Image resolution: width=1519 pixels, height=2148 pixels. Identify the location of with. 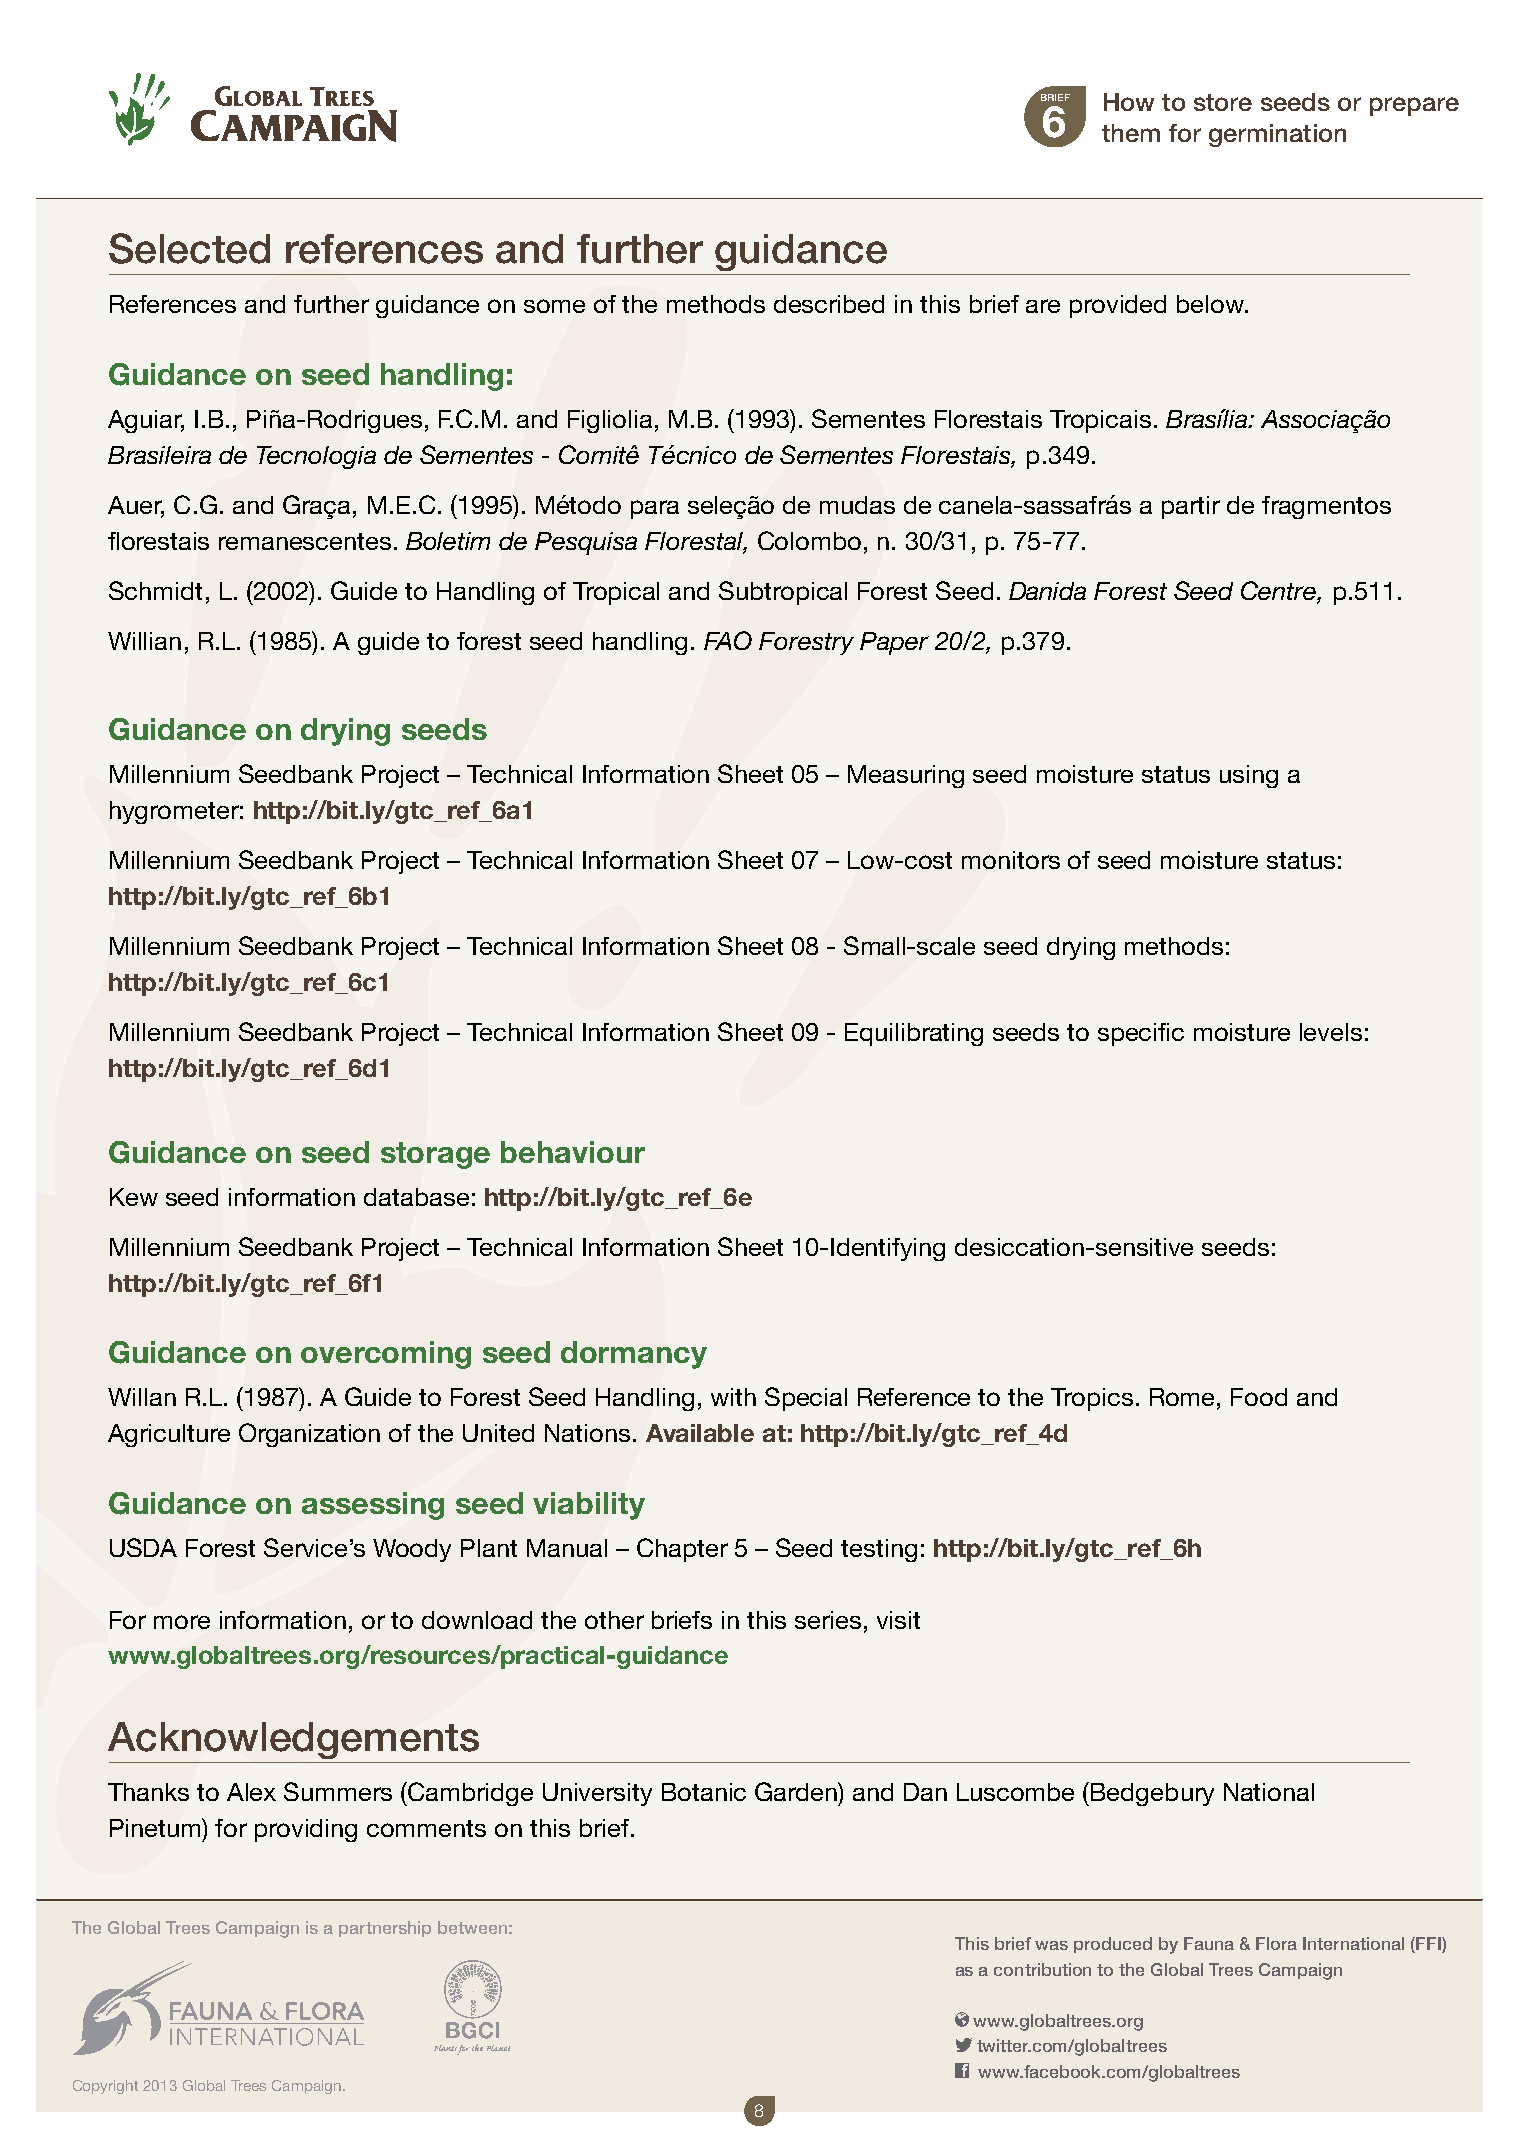
(733, 1397).
